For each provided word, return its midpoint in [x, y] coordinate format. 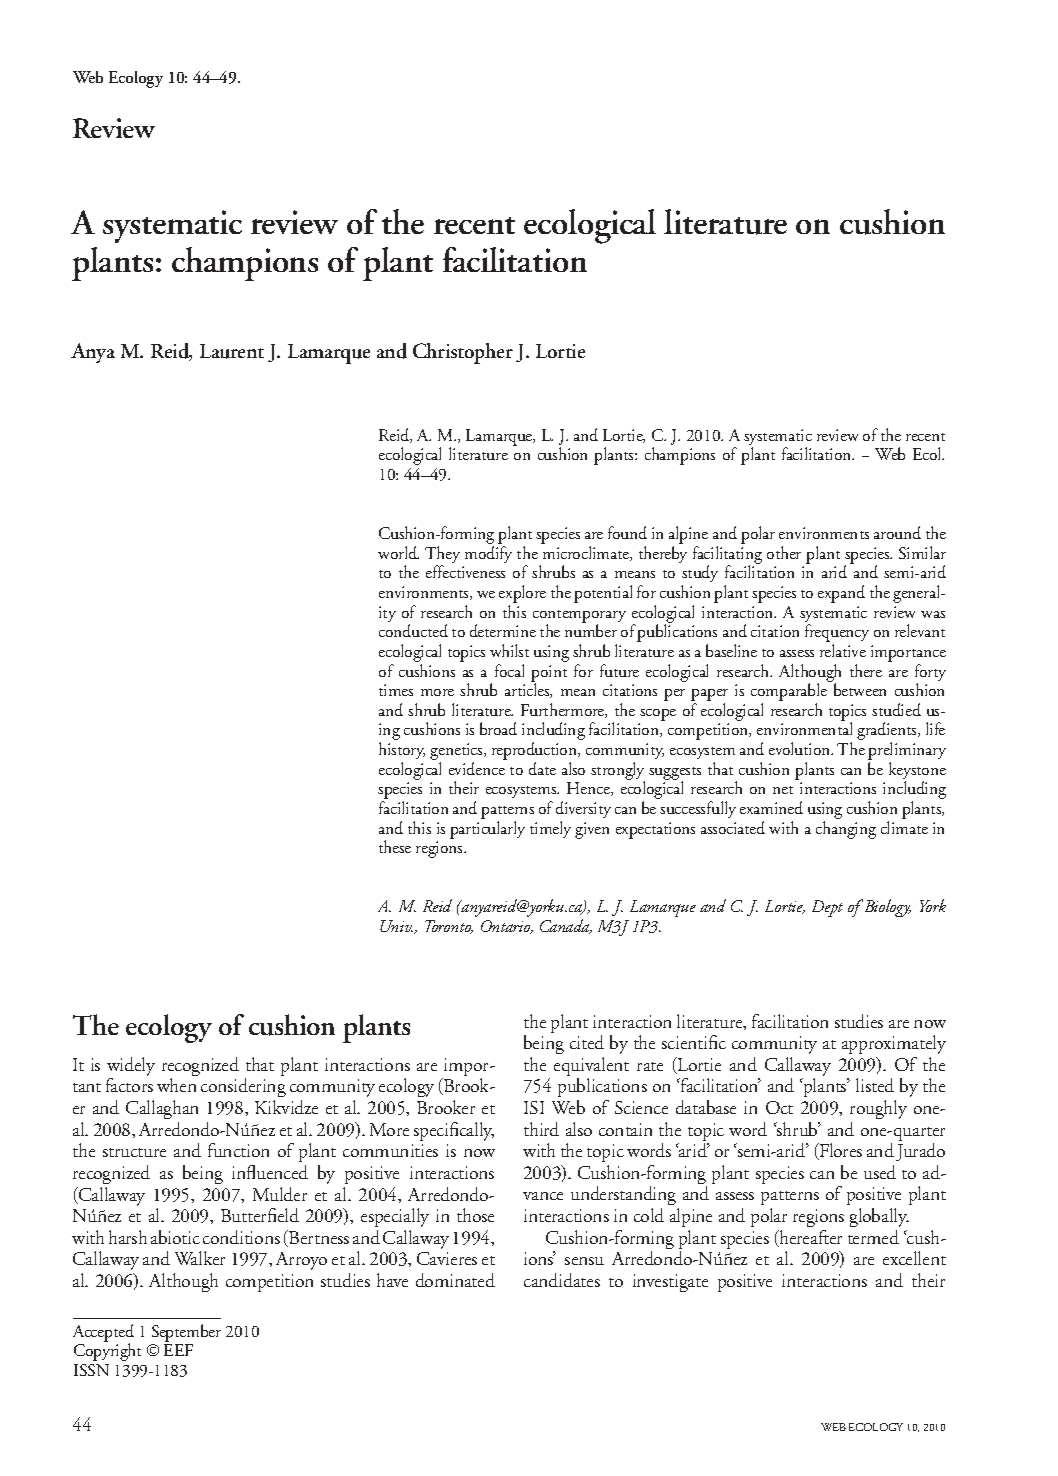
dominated [455, 1280]
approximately [894, 1044]
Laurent [232, 351]
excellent [914, 1258]
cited [587, 1042]
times [396, 690]
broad [498, 728]
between [860, 689]
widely [131, 1068]
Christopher [463, 353]
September [186, 1333]
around [897, 532]
